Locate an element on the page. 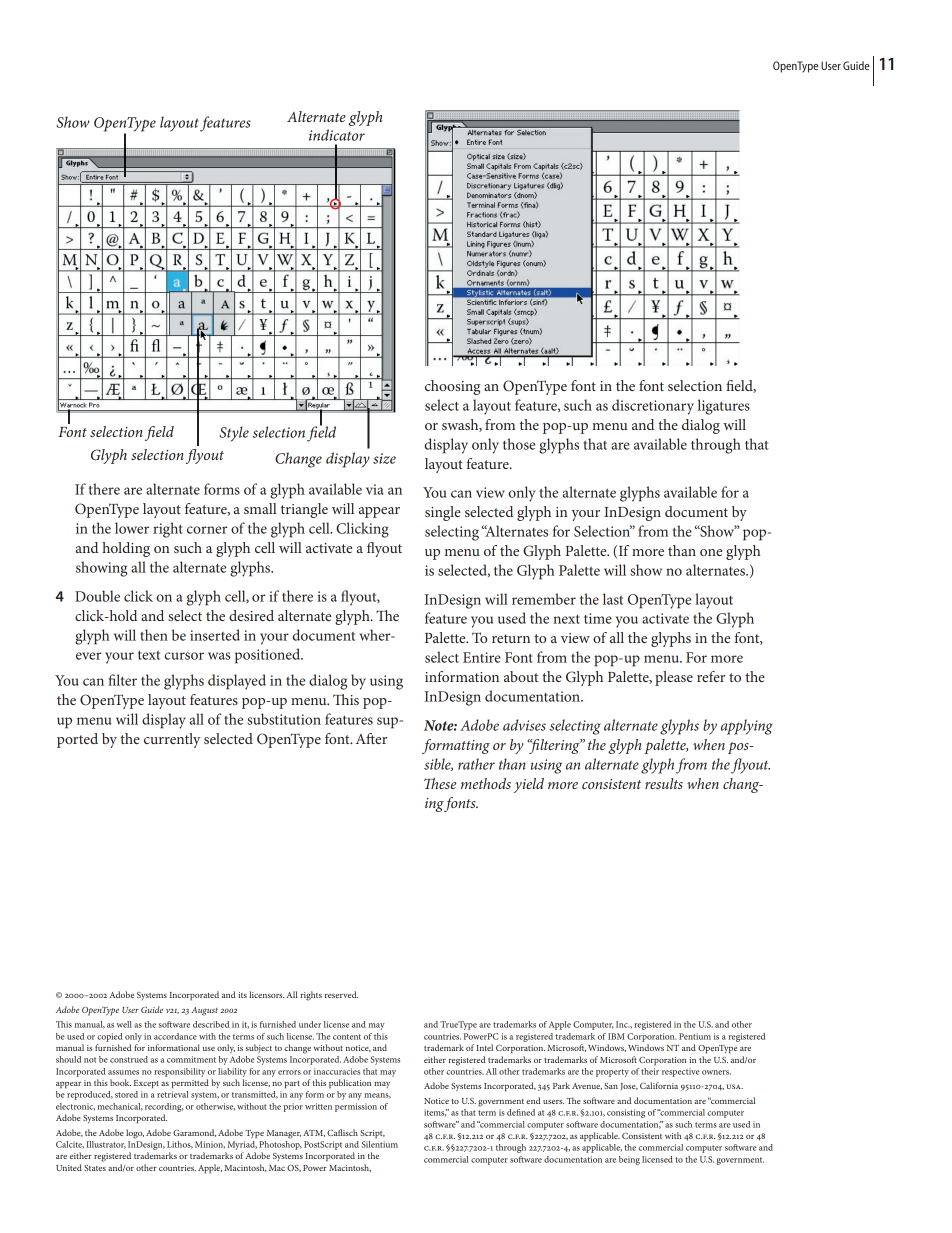  indicator is located at coordinates (337, 135).
